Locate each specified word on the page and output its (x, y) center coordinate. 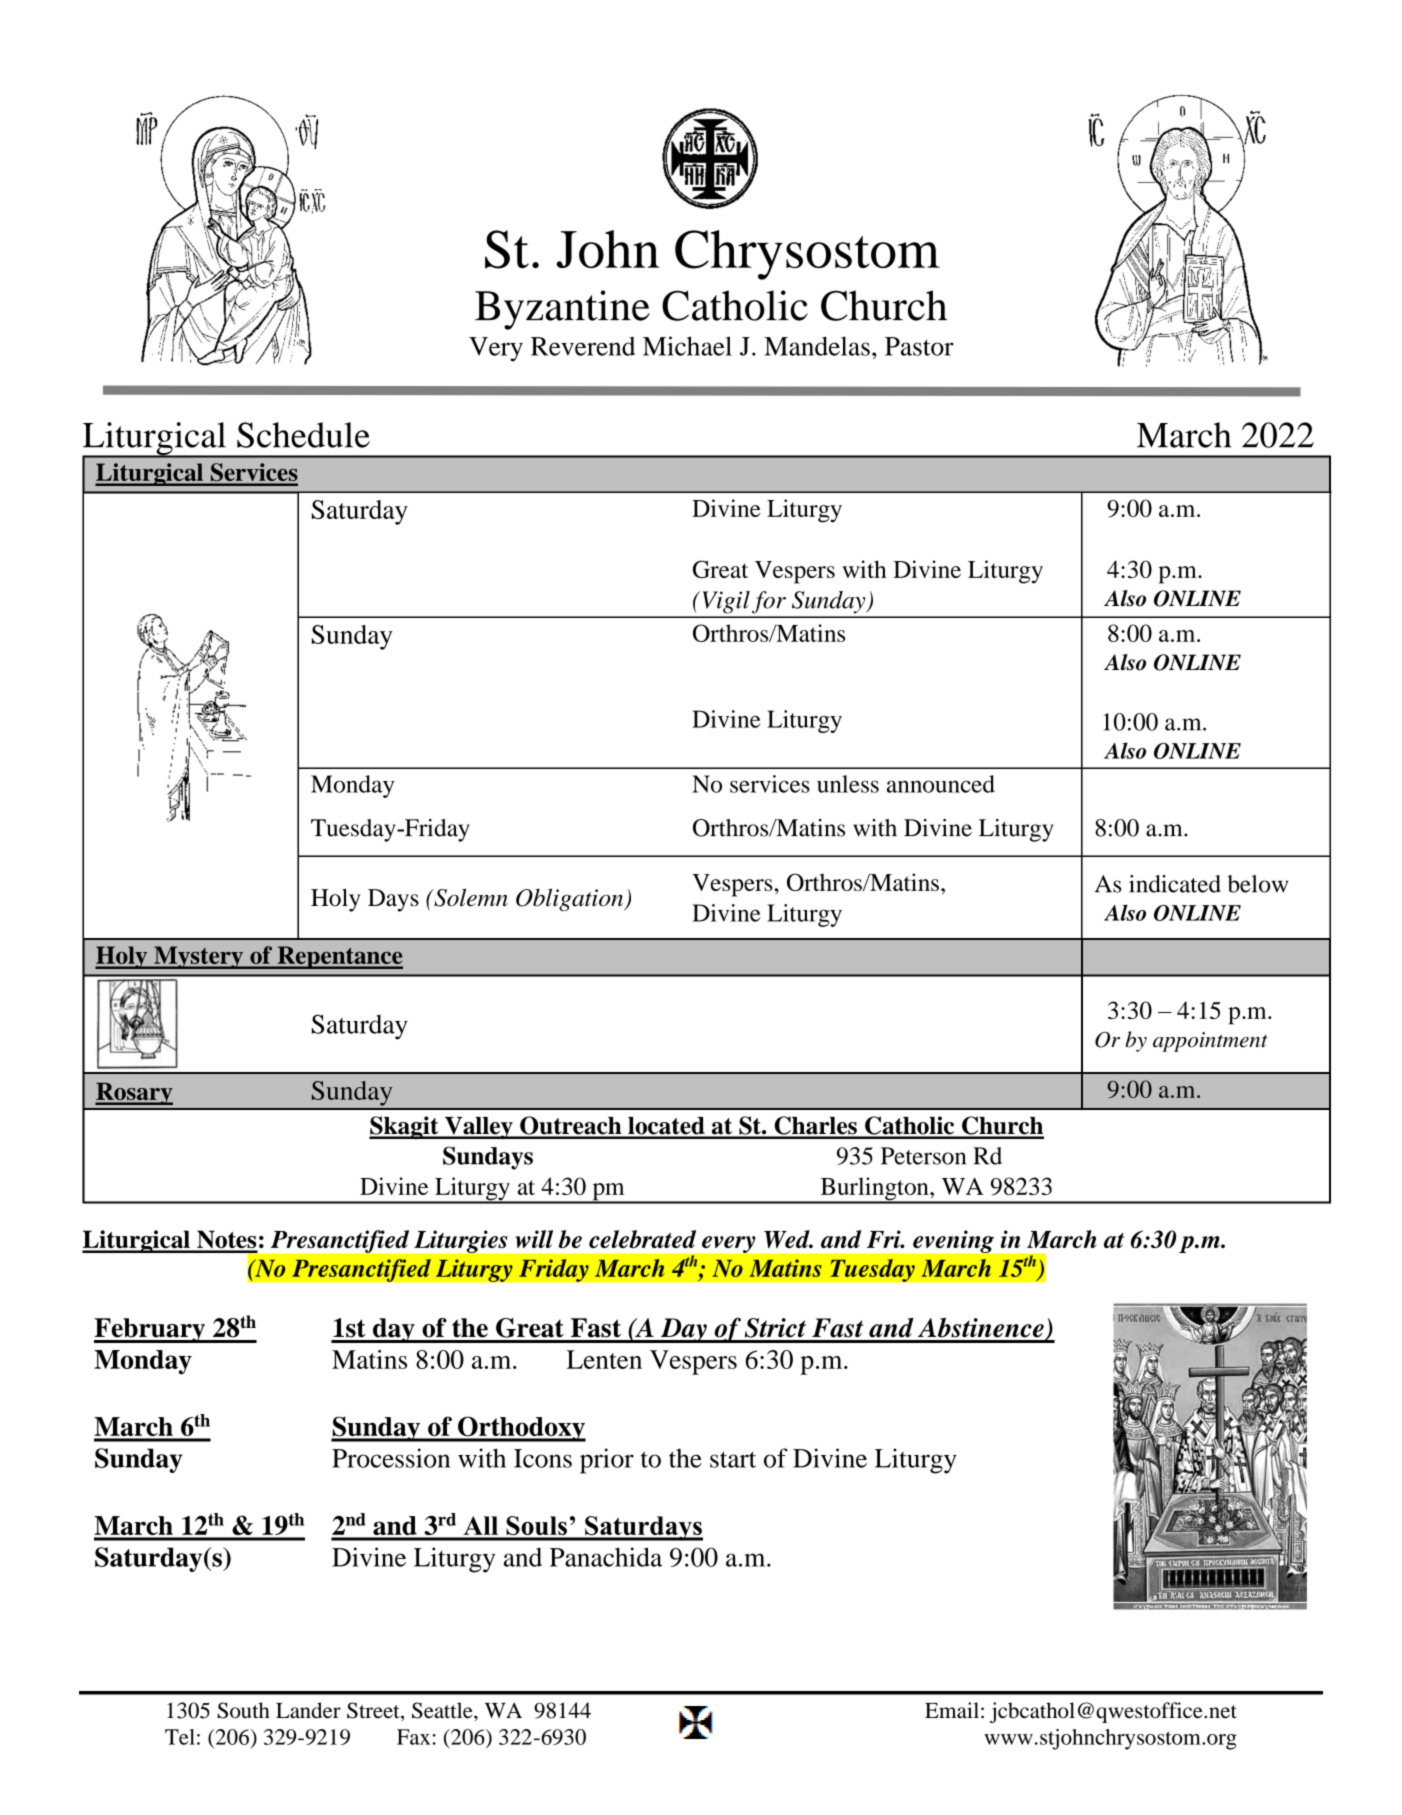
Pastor (919, 346)
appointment (1210, 1042)
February (150, 1330)
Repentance (339, 957)
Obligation (571, 899)
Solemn (470, 897)
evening (953, 1241)
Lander (308, 1710)
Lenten (604, 1359)
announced (941, 784)
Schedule (303, 435)
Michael (687, 346)
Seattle (443, 1710)
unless (848, 784)
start (733, 1459)
